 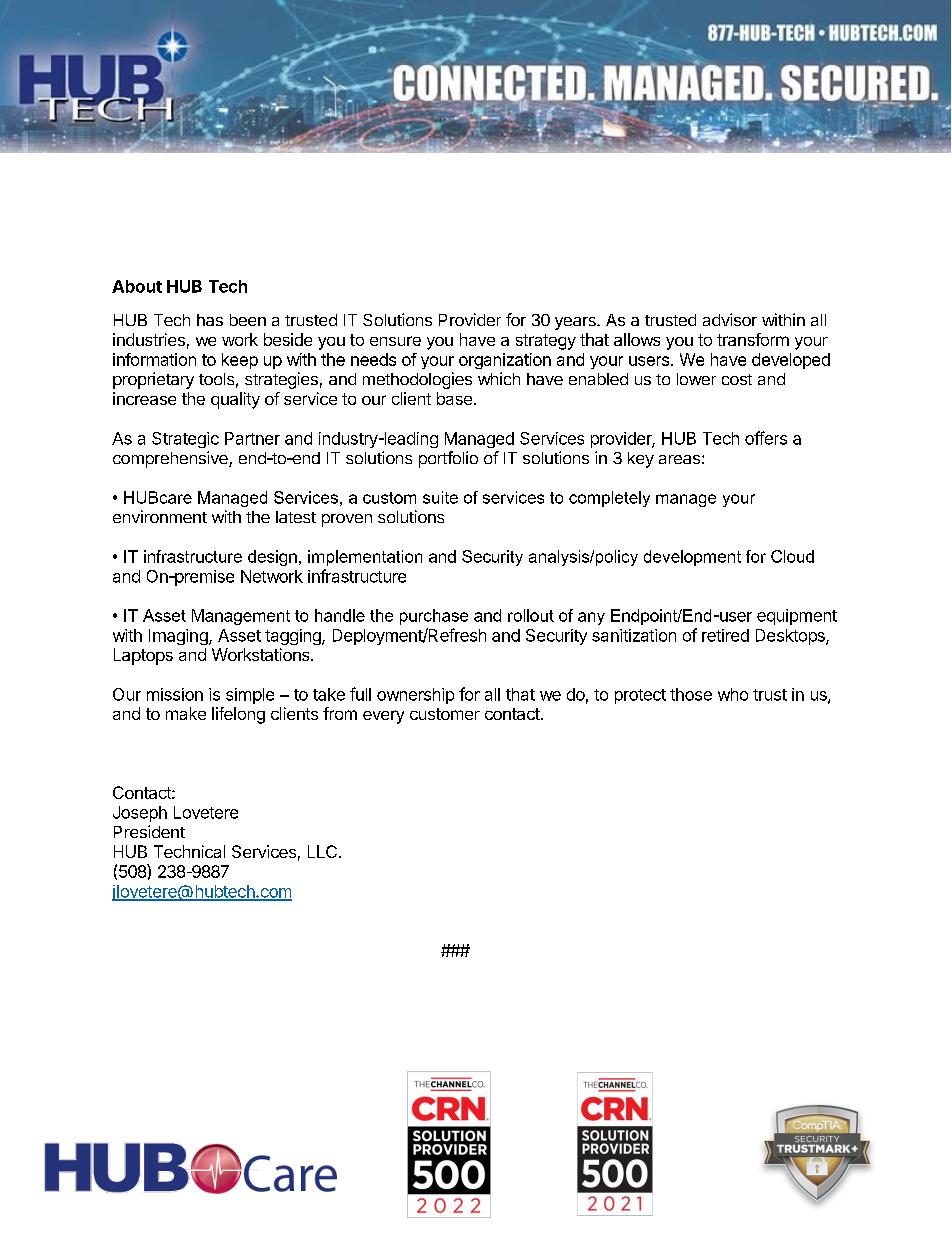 I want to click on advisor, so click(x=730, y=319).
